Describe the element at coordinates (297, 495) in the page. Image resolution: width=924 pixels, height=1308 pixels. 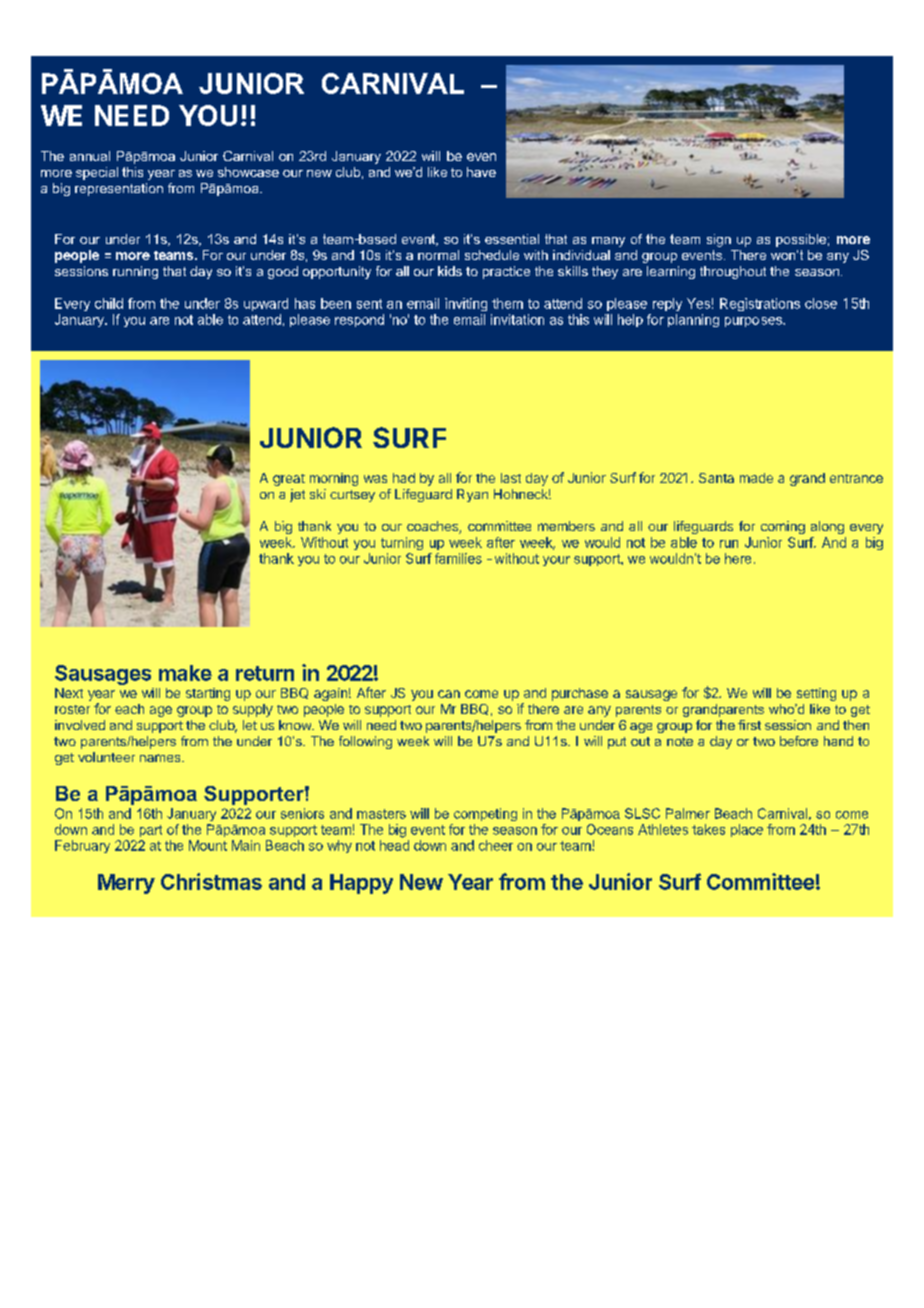
I see `jet` at that location.
